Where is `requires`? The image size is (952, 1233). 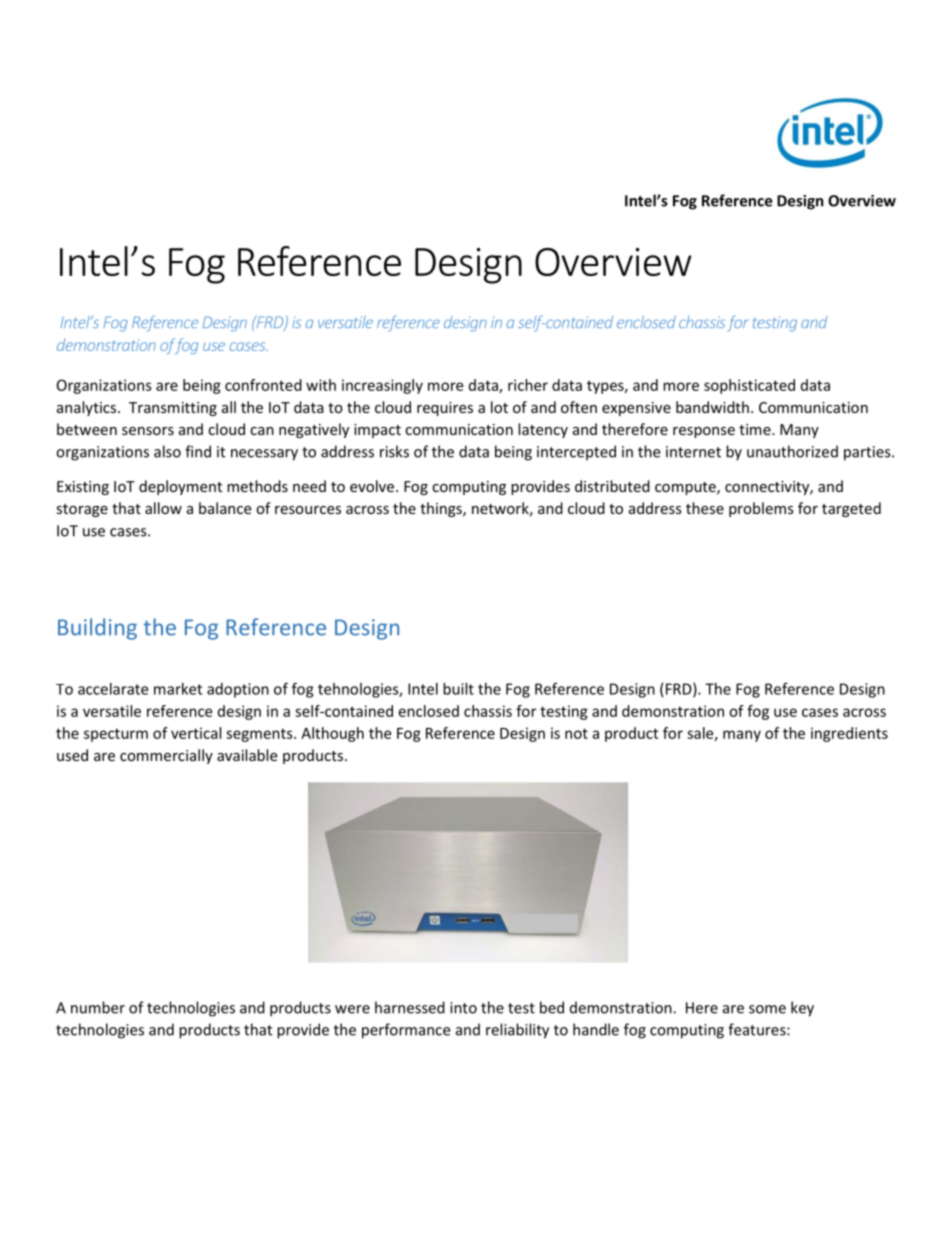
requires is located at coordinates (445, 409).
